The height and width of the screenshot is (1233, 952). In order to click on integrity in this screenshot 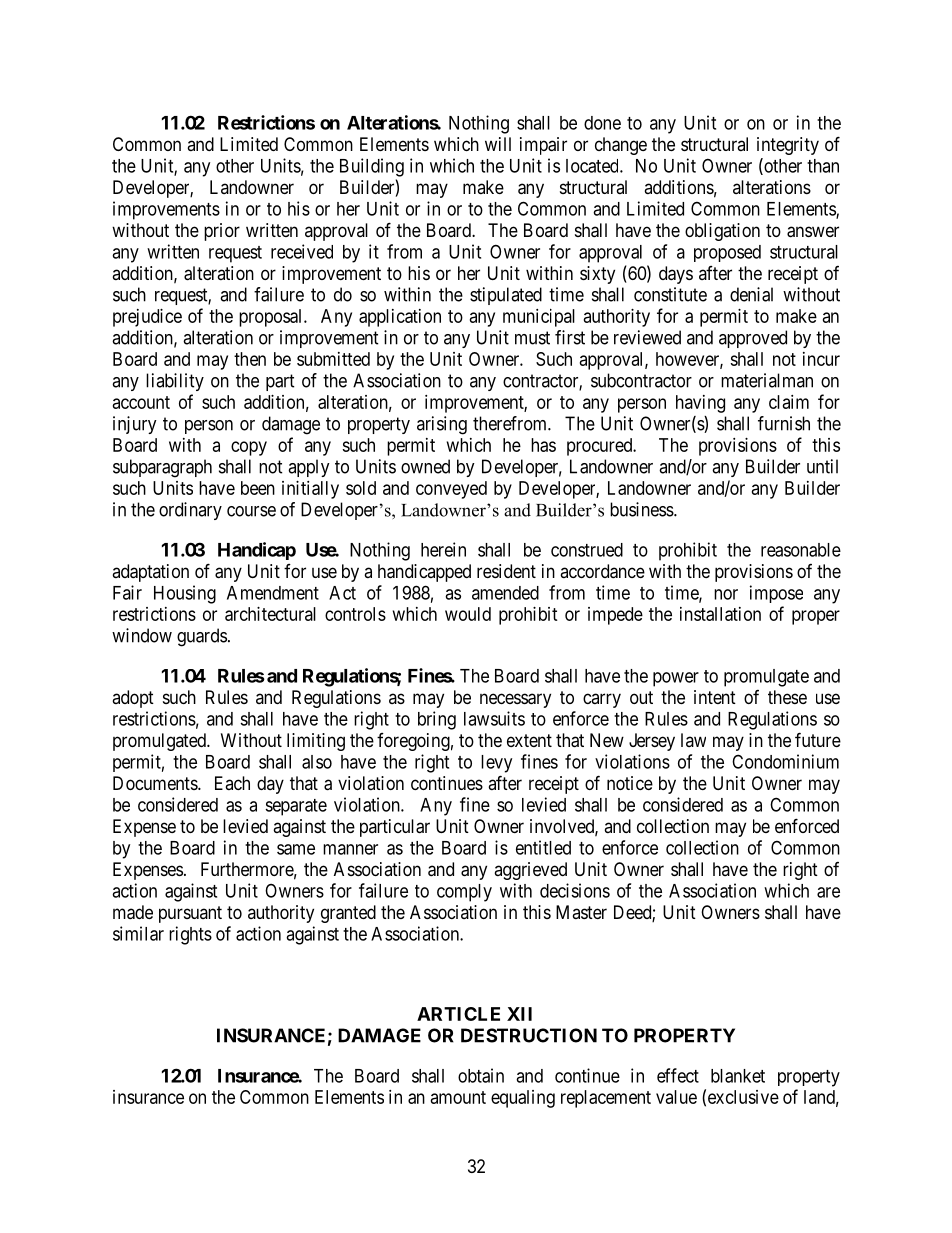, I will do `click(788, 146)`.
